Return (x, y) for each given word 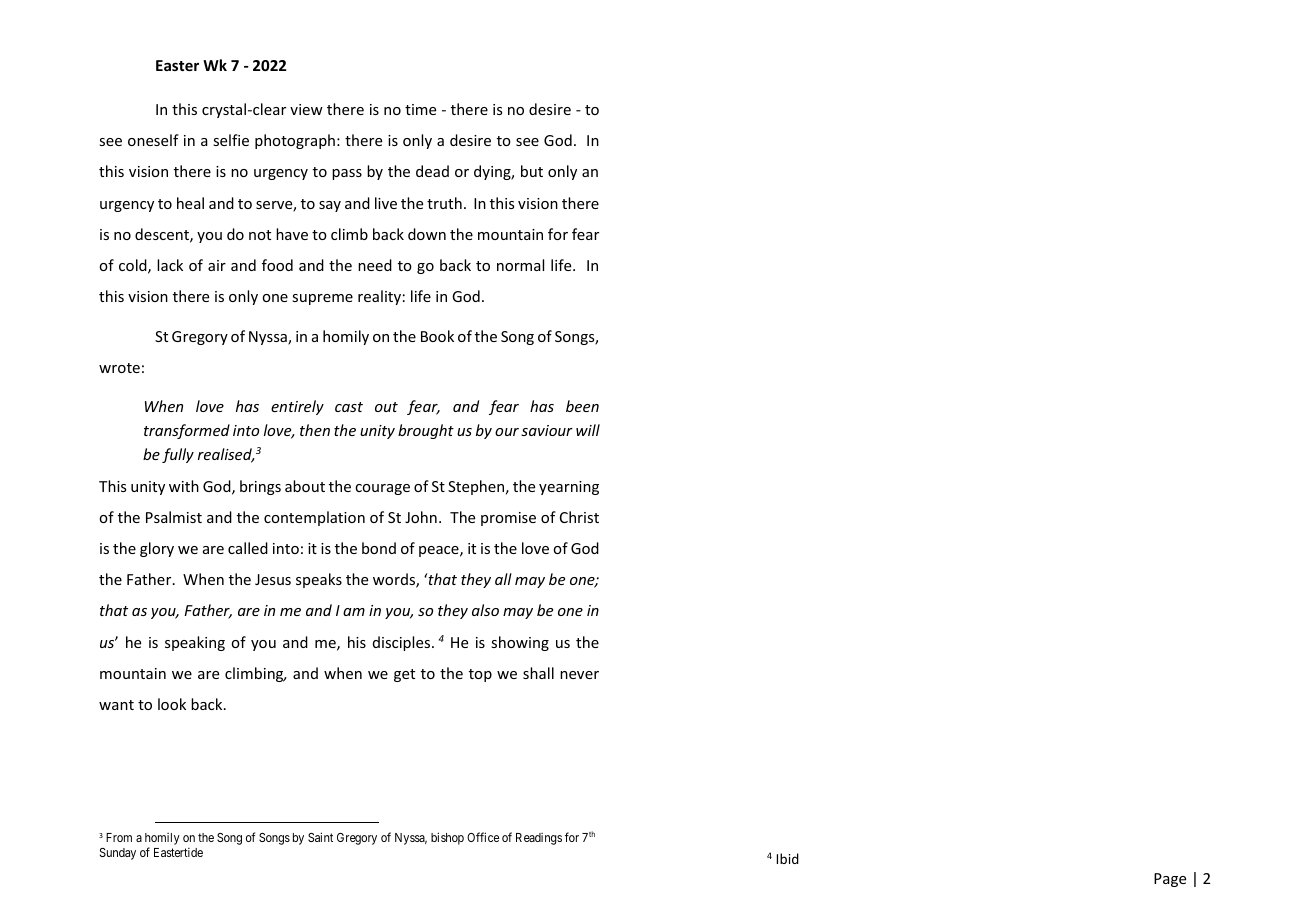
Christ (579, 517)
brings (260, 487)
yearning (569, 488)
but (532, 171)
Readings (539, 839)
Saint (320, 837)
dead (432, 171)
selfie (231, 140)
